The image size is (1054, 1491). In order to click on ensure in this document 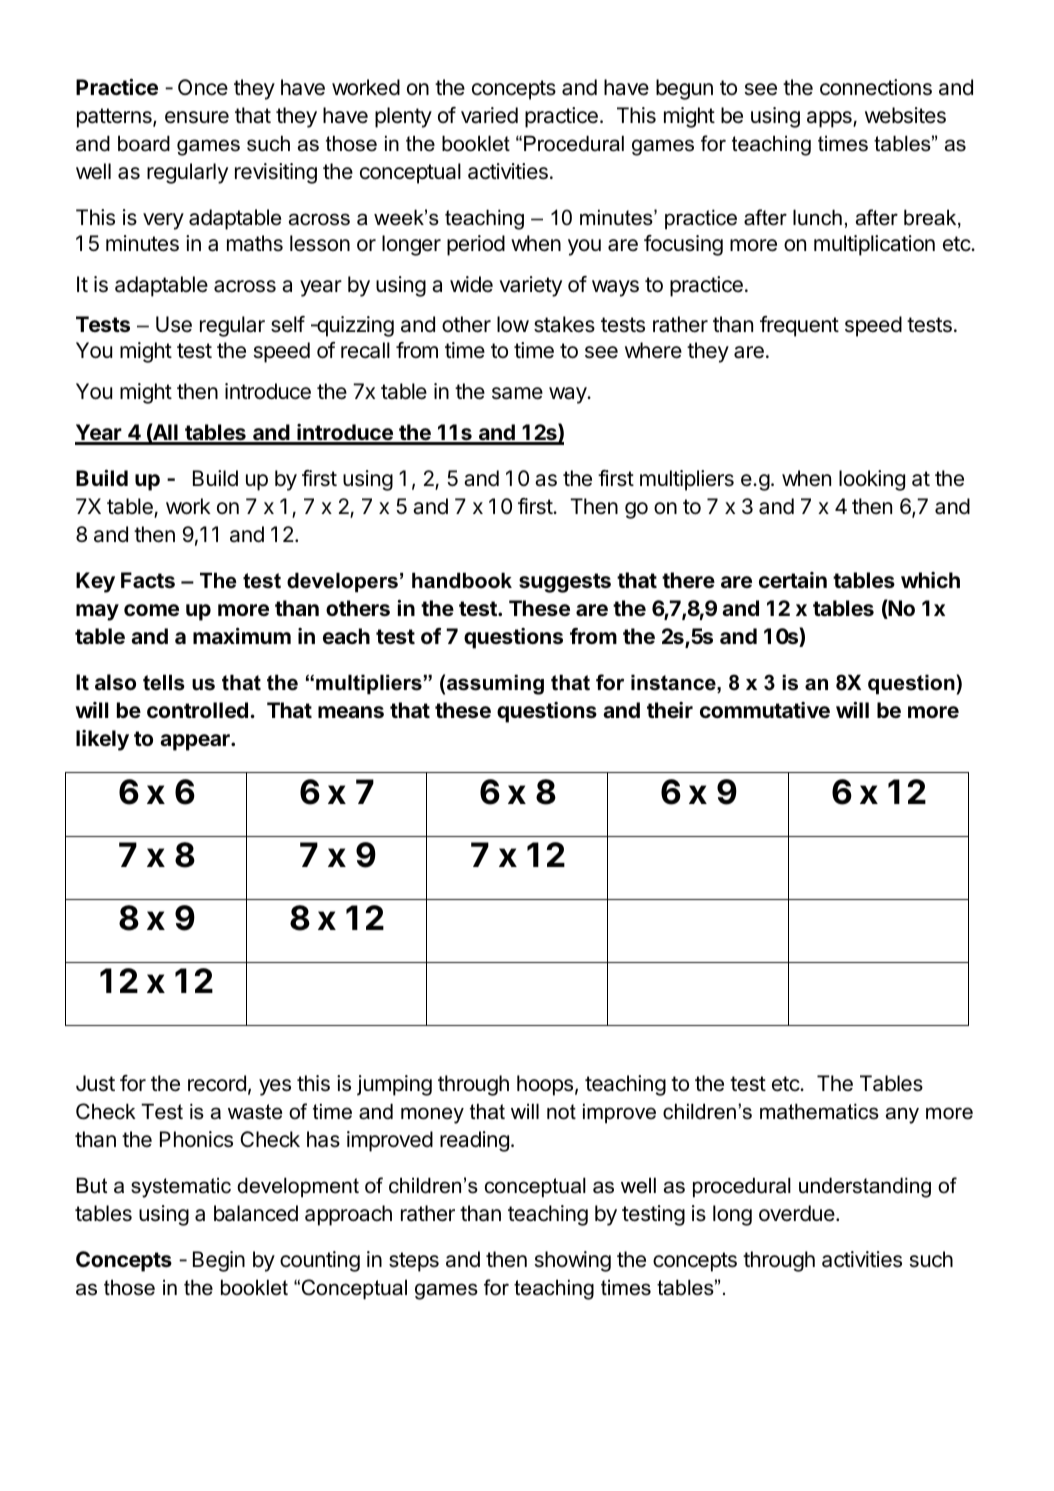, I will do `click(197, 117)`.
